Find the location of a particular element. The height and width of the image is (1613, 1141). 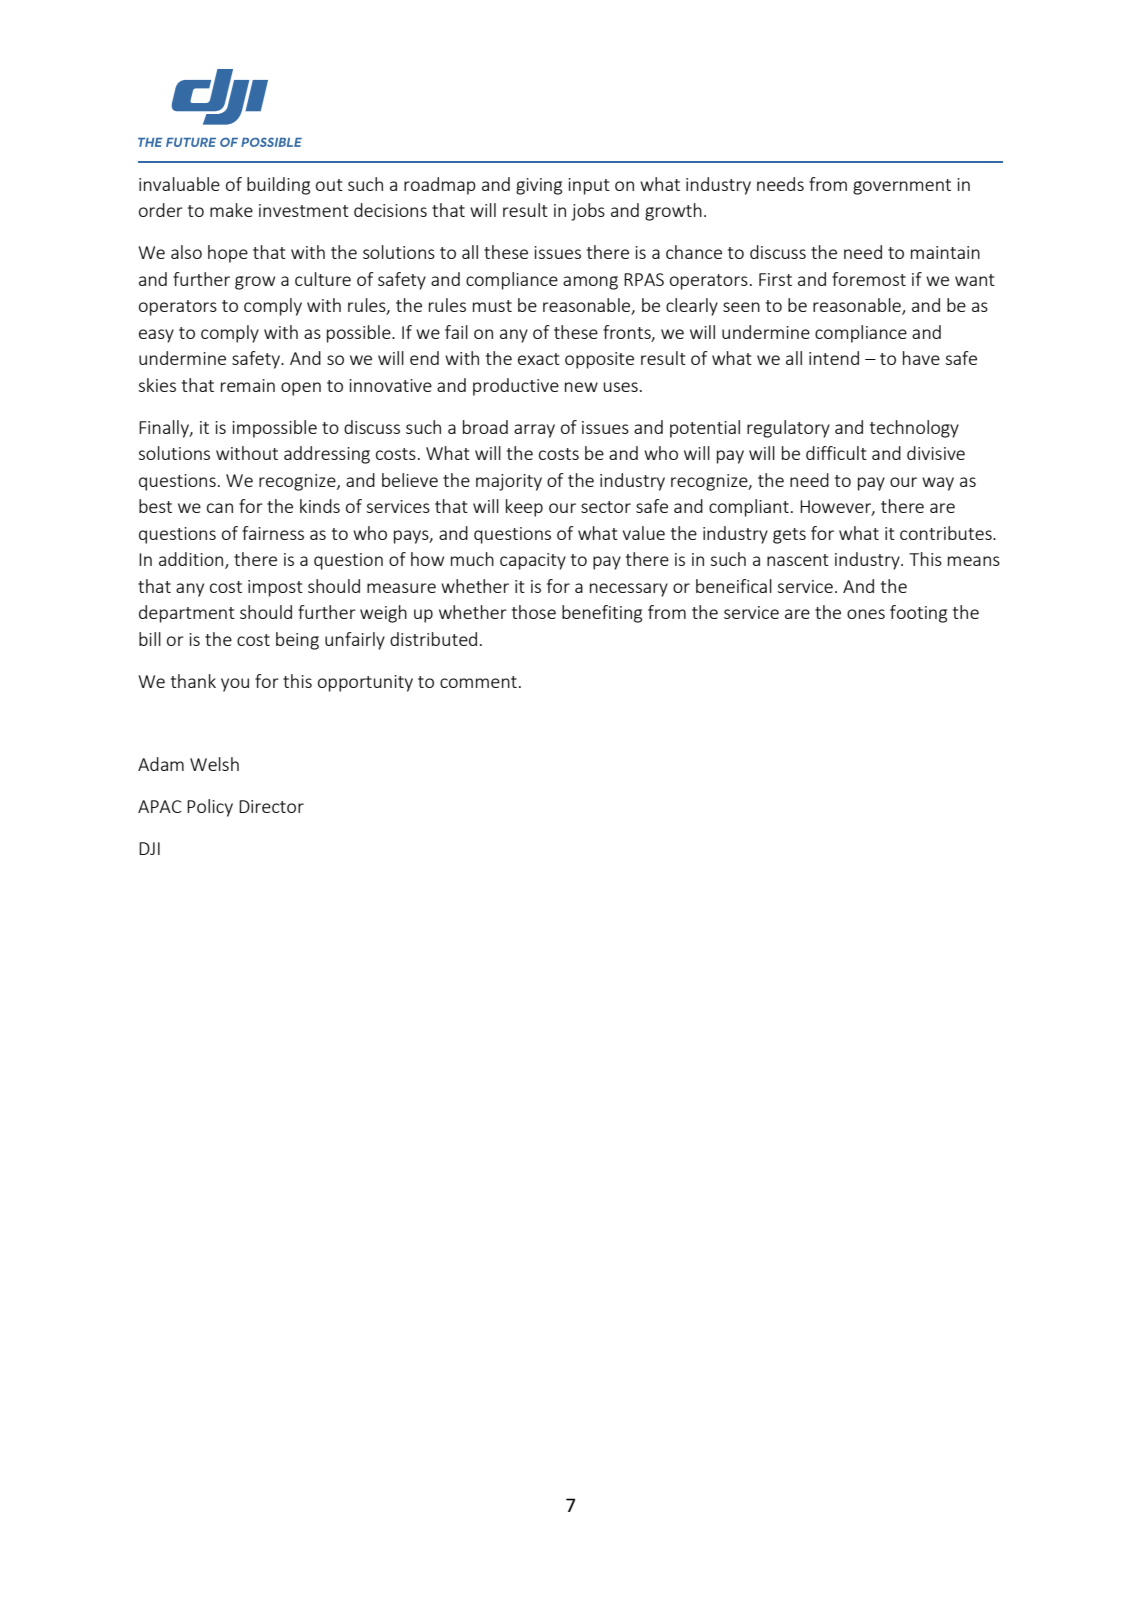

jobs is located at coordinates (588, 212).
